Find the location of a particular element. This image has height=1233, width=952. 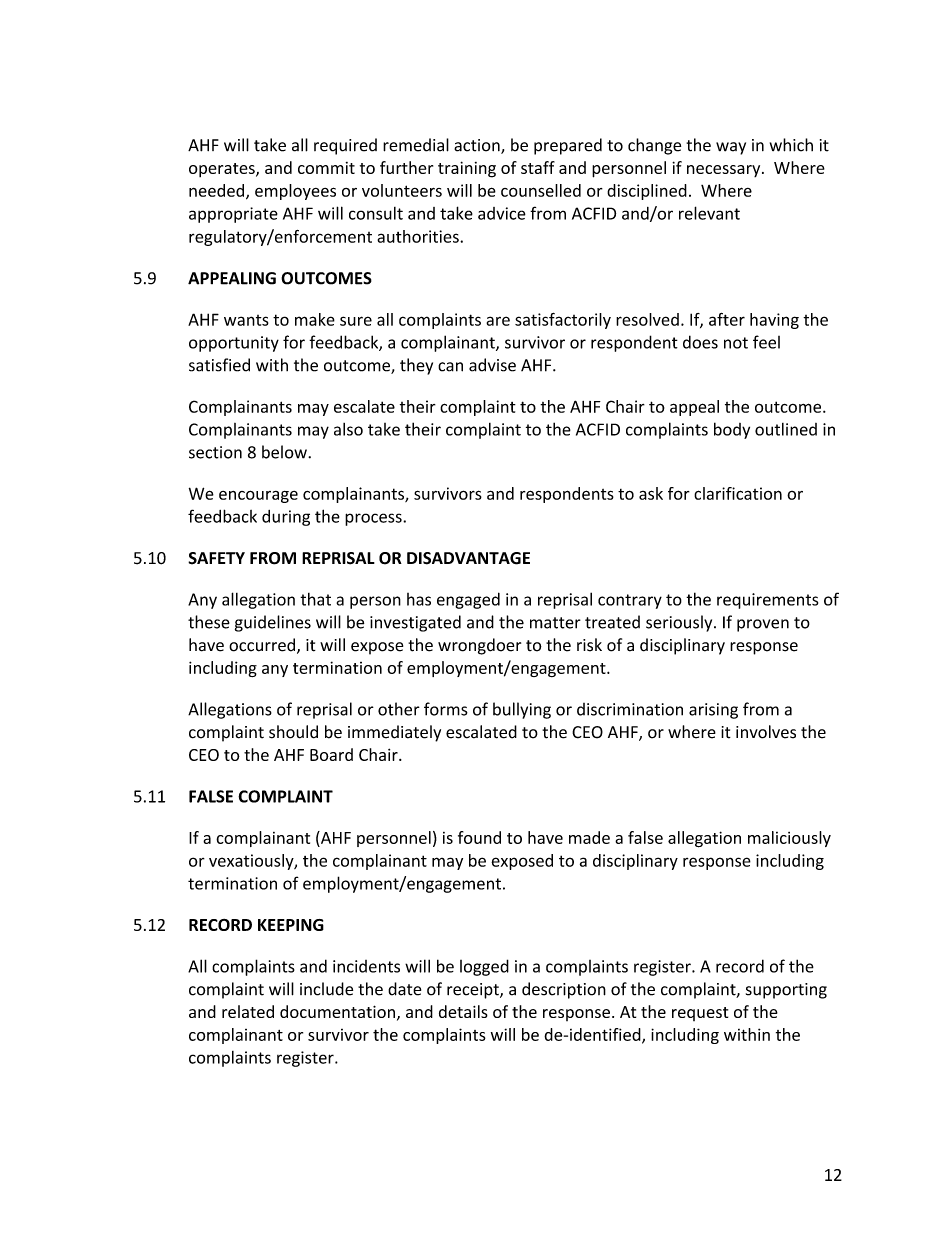

advise is located at coordinates (492, 365).
